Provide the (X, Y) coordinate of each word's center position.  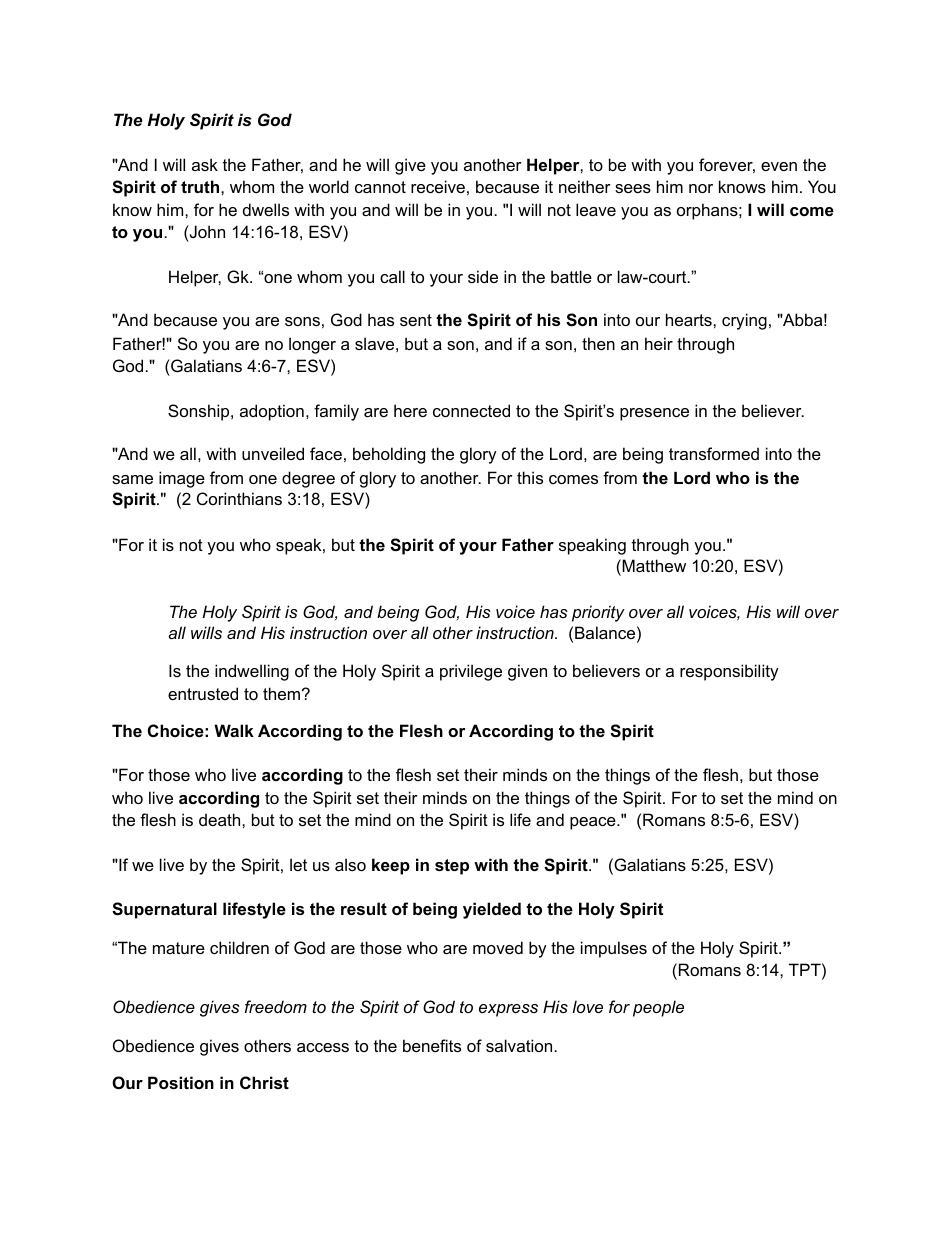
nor (701, 188)
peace (594, 823)
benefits (432, 1045)
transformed (714, 453)
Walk (234, 730)
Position (181, 1082)
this (530, 477)
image (182, 479)
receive (438, 186)
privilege (471, 672)
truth (201, 186)
